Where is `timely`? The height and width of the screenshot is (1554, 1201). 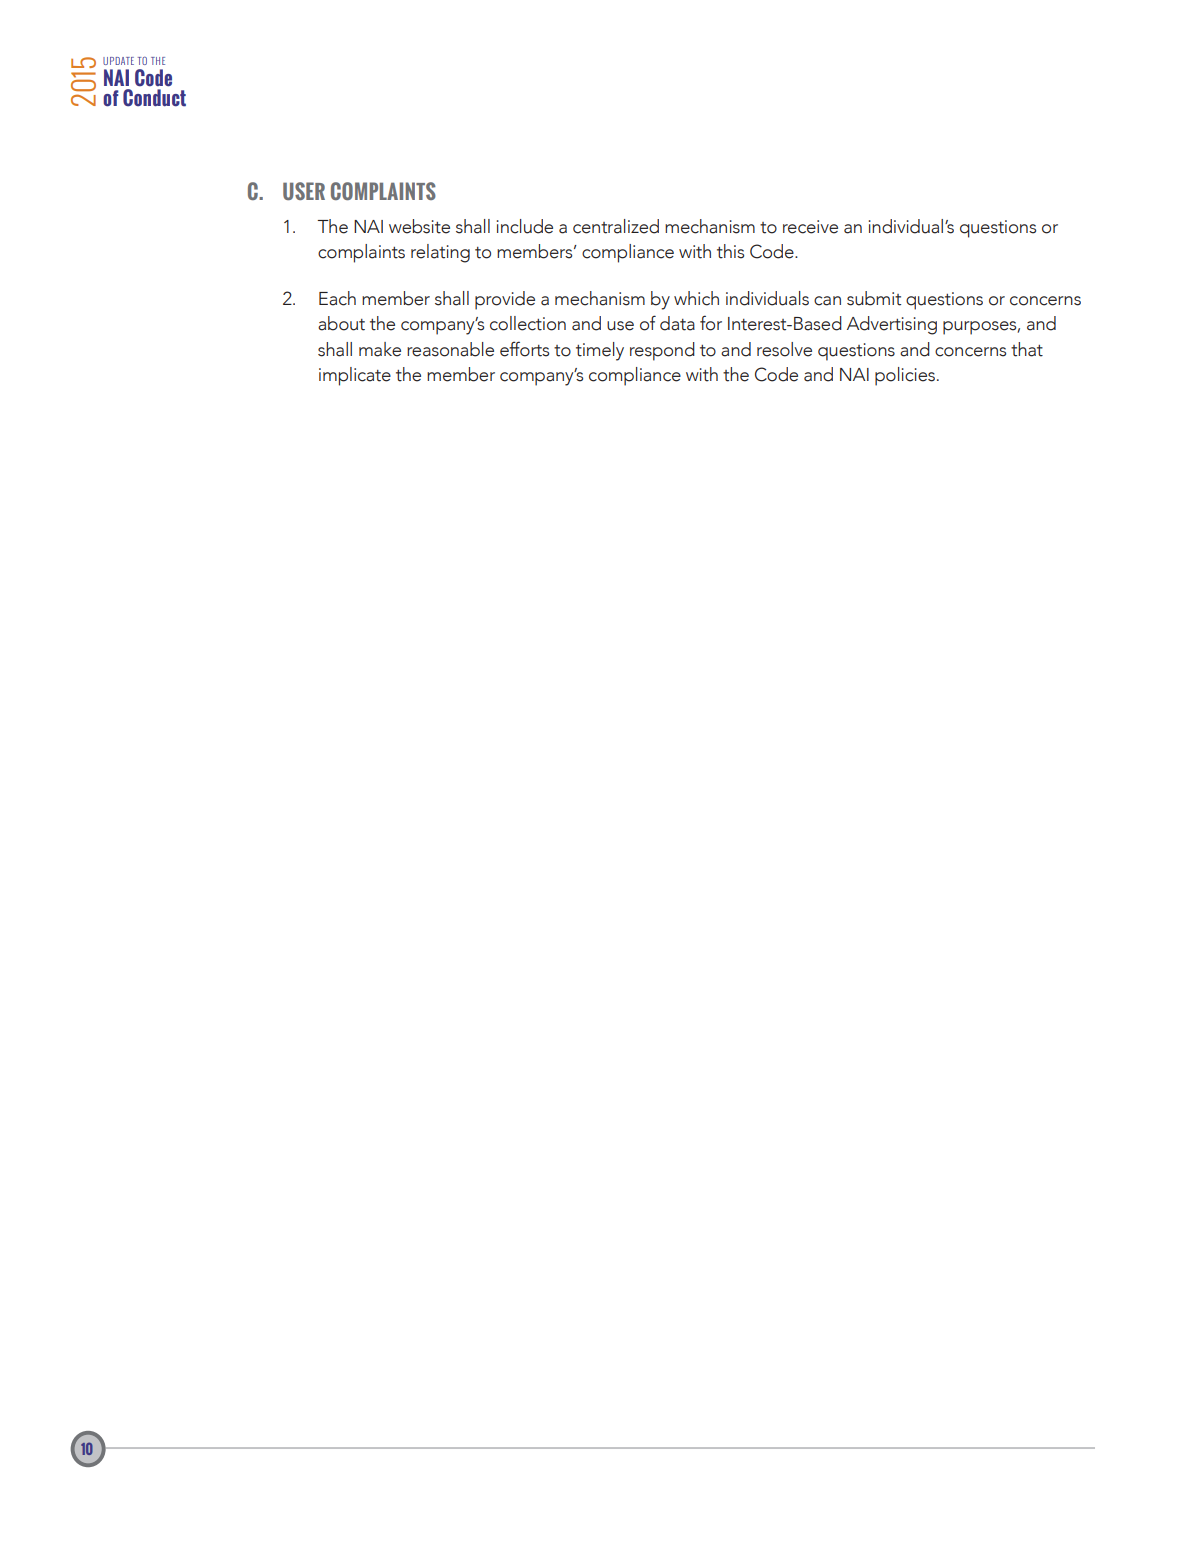 timely is located at coordinates (600, 351).
